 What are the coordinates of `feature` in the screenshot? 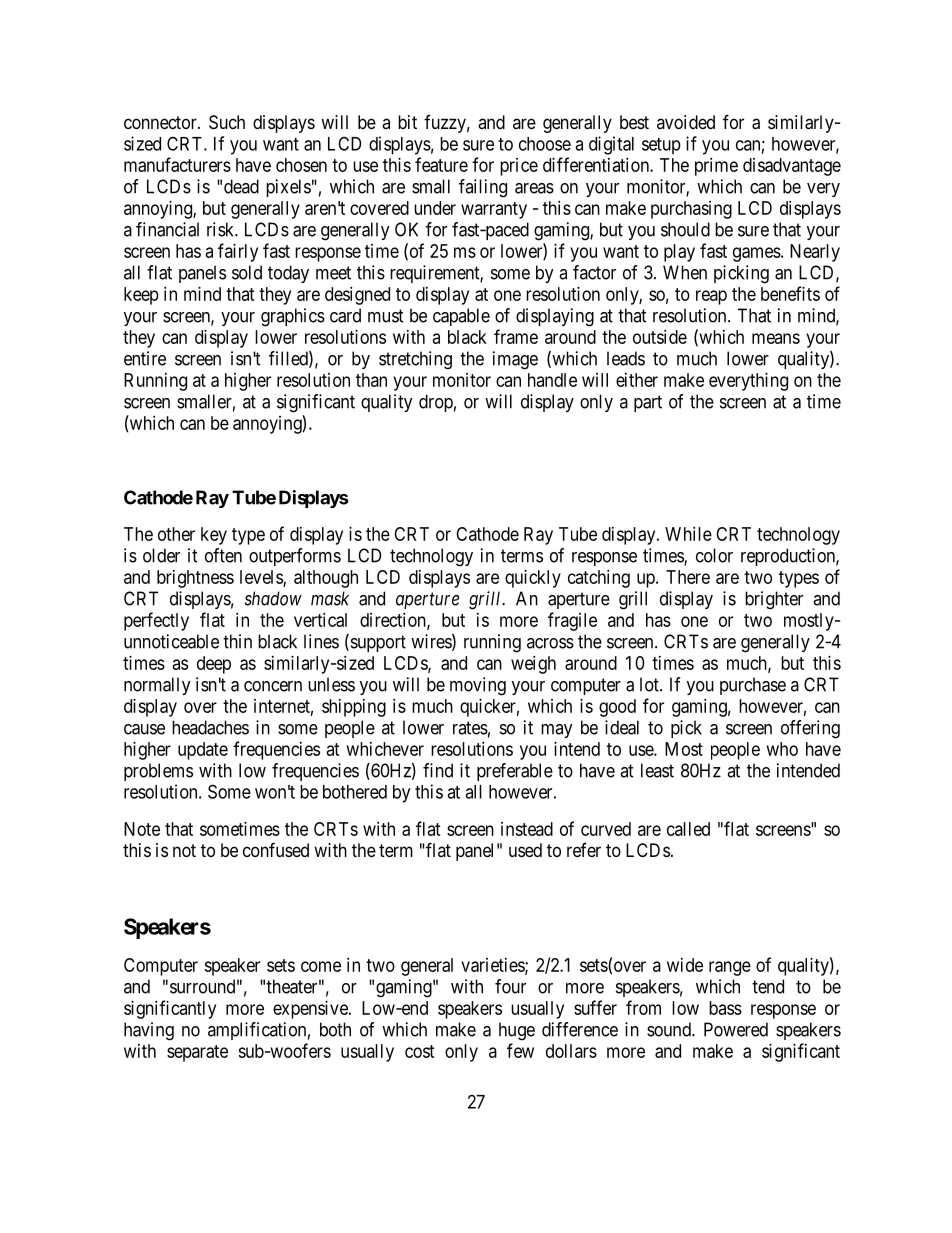 It's located at (441, 164).
